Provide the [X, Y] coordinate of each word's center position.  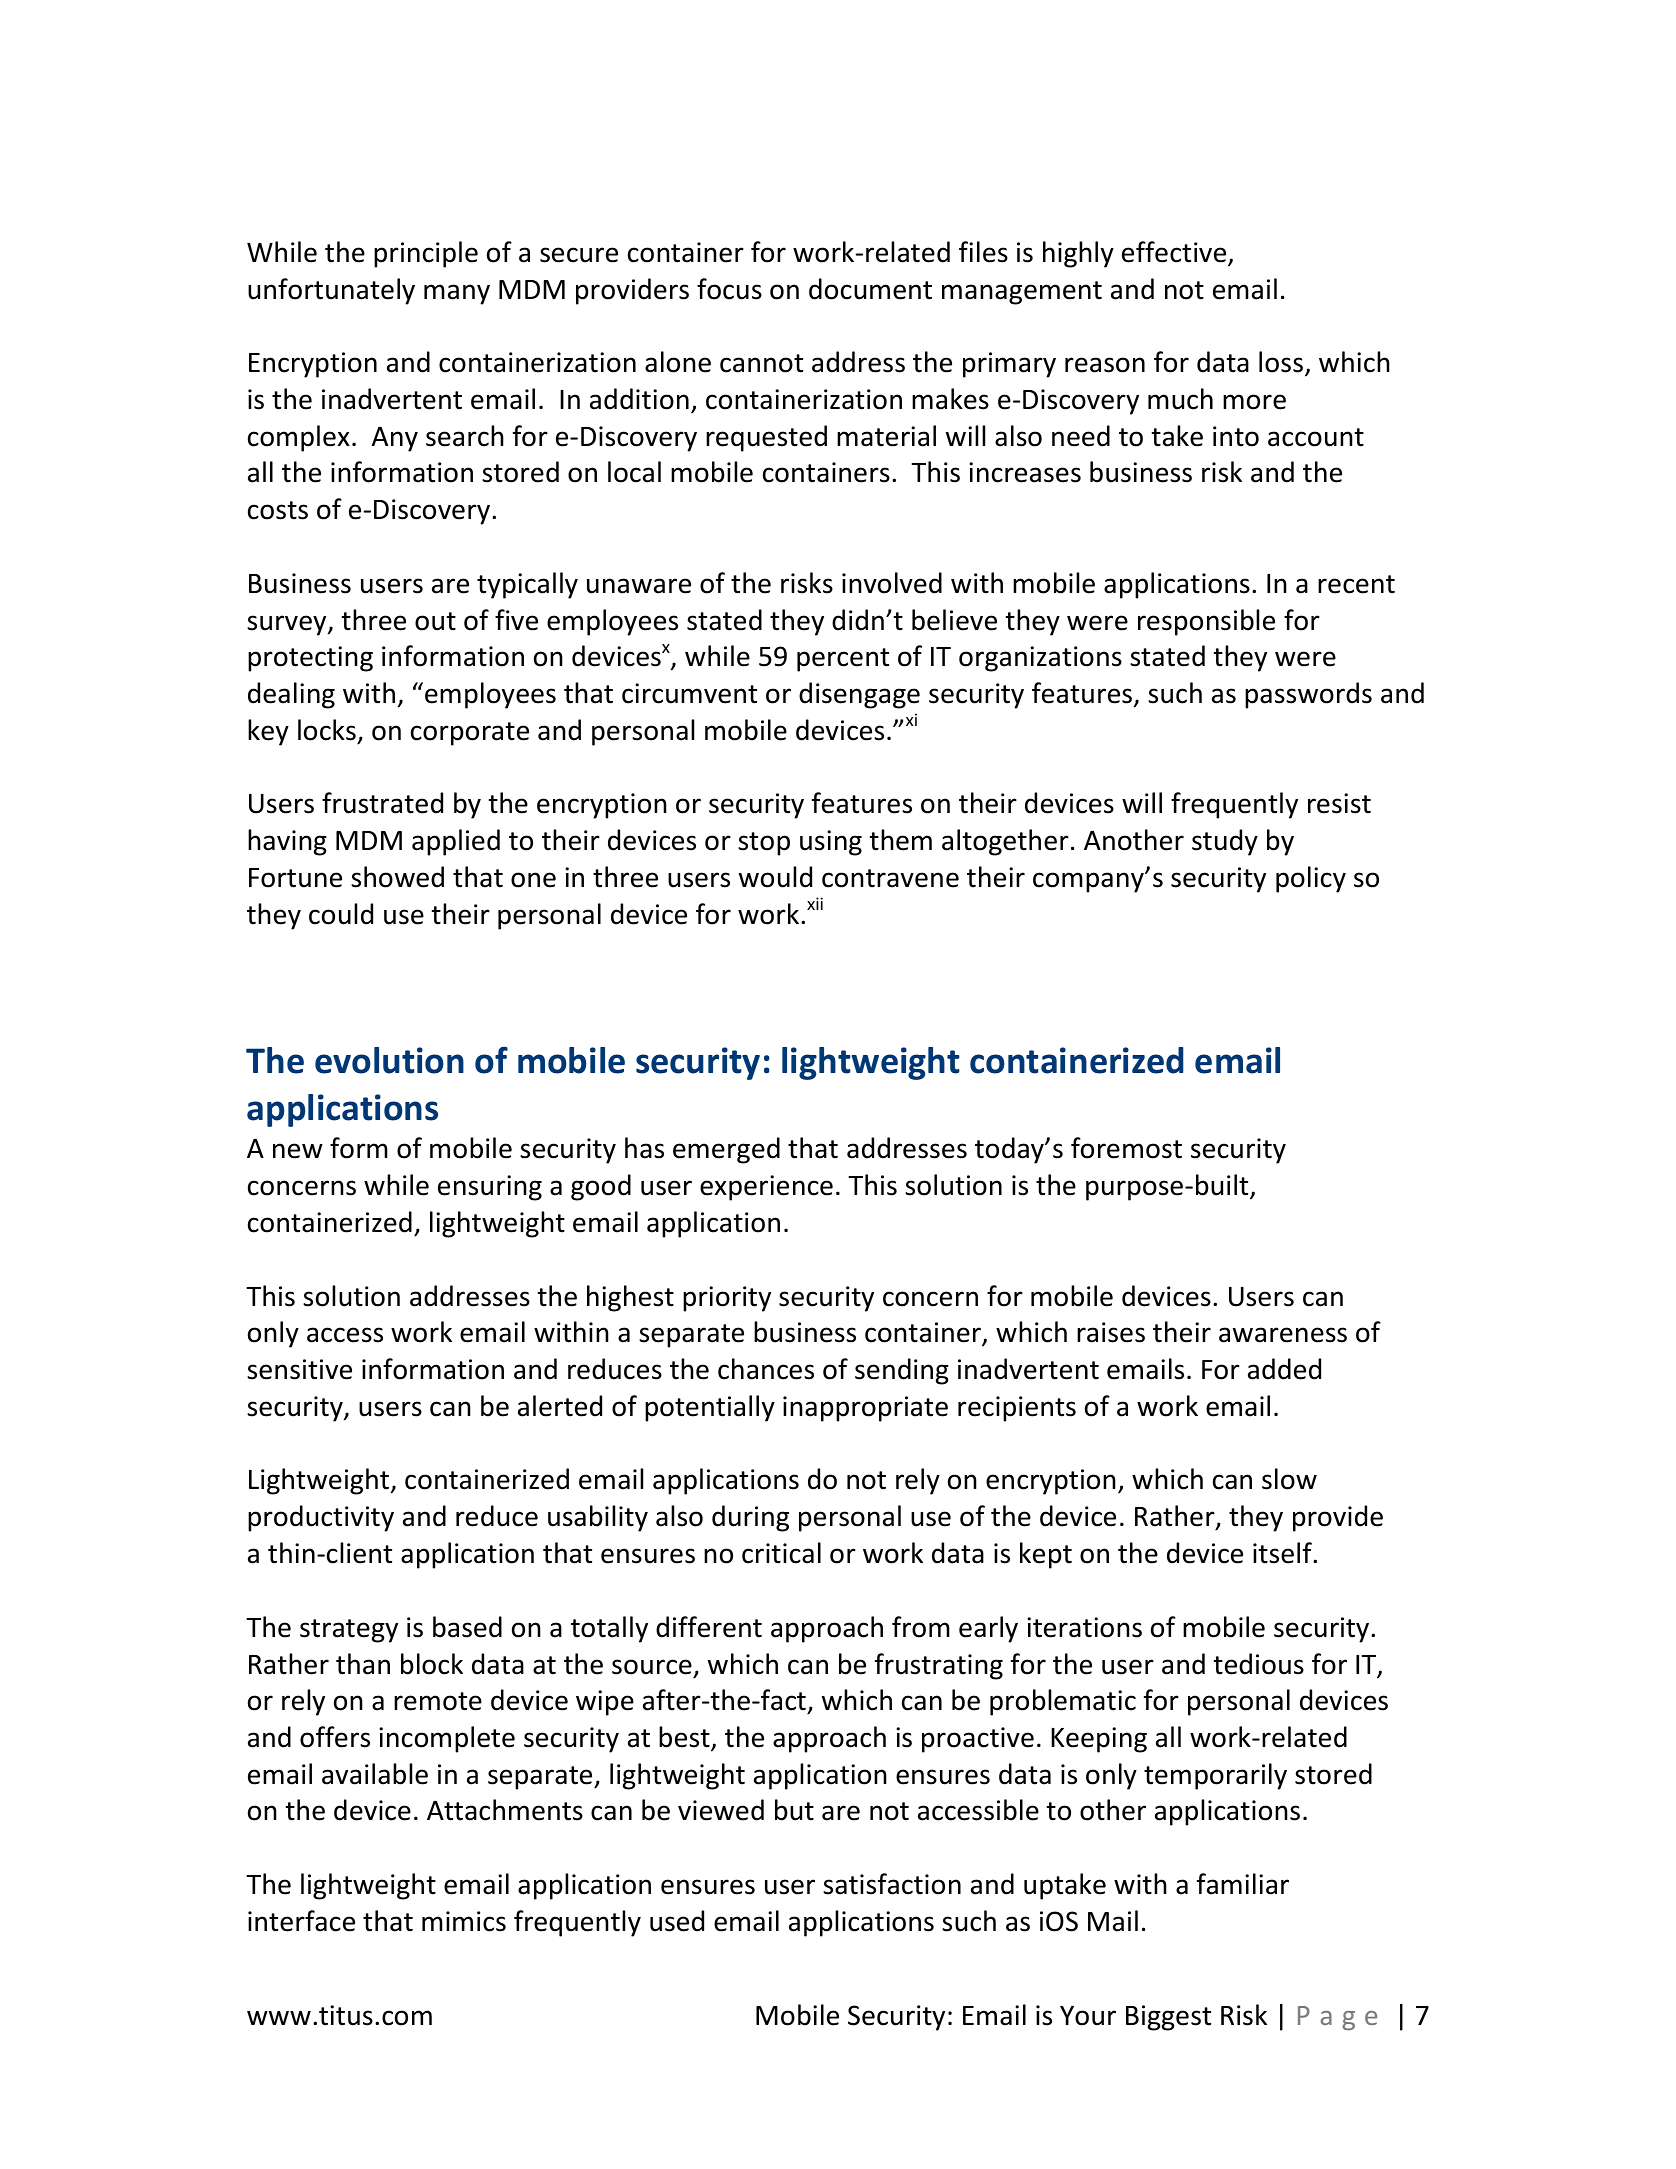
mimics [464, 1921]
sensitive [299, 1369]
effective [1175, 253]
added [1284, 1369]
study [1225, 842]
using [831, 843]
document [870, 289]
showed [397, 877]
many [457, 294]
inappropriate [865, 1409]
